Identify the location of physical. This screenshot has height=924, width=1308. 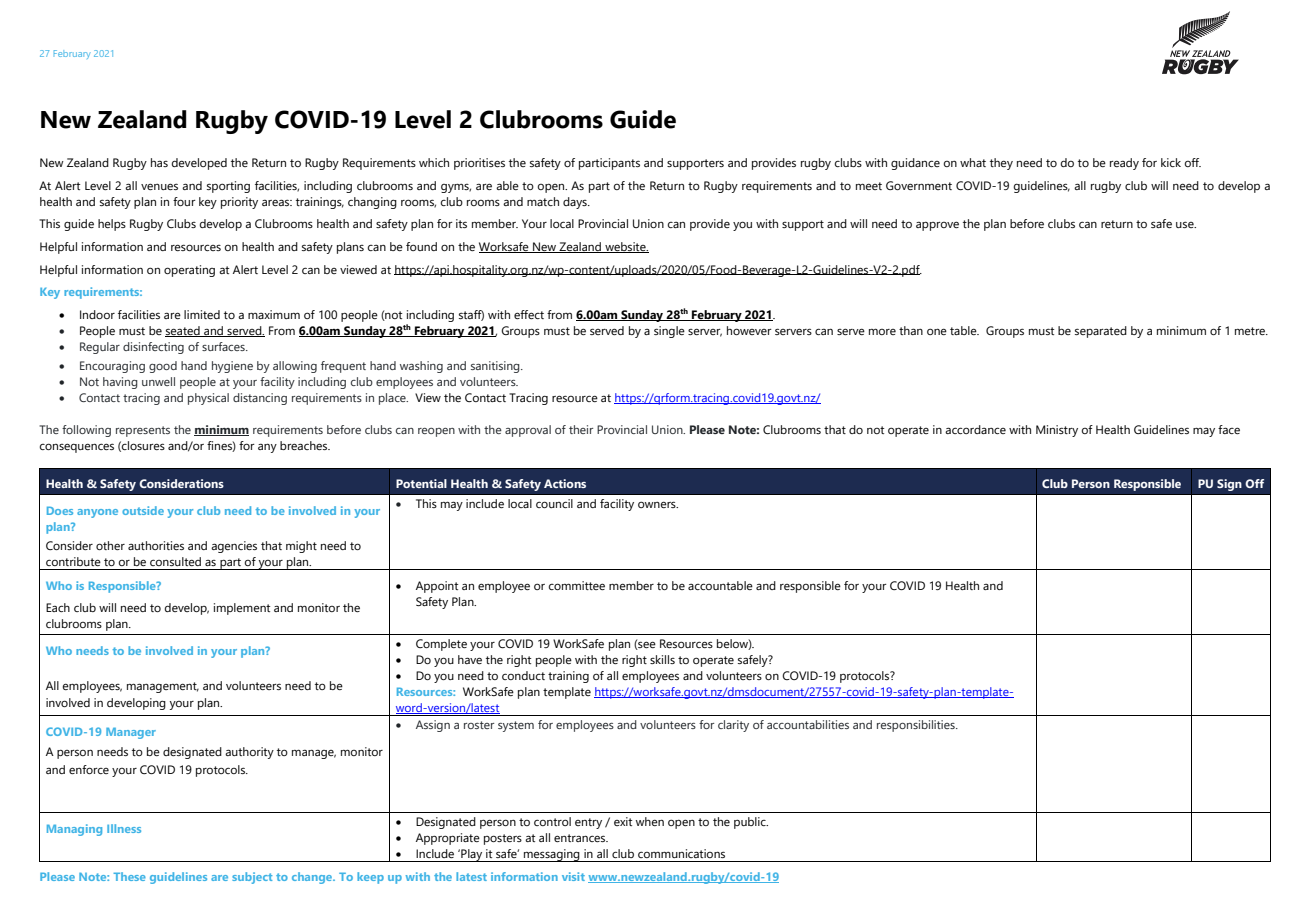
(208, 399).
